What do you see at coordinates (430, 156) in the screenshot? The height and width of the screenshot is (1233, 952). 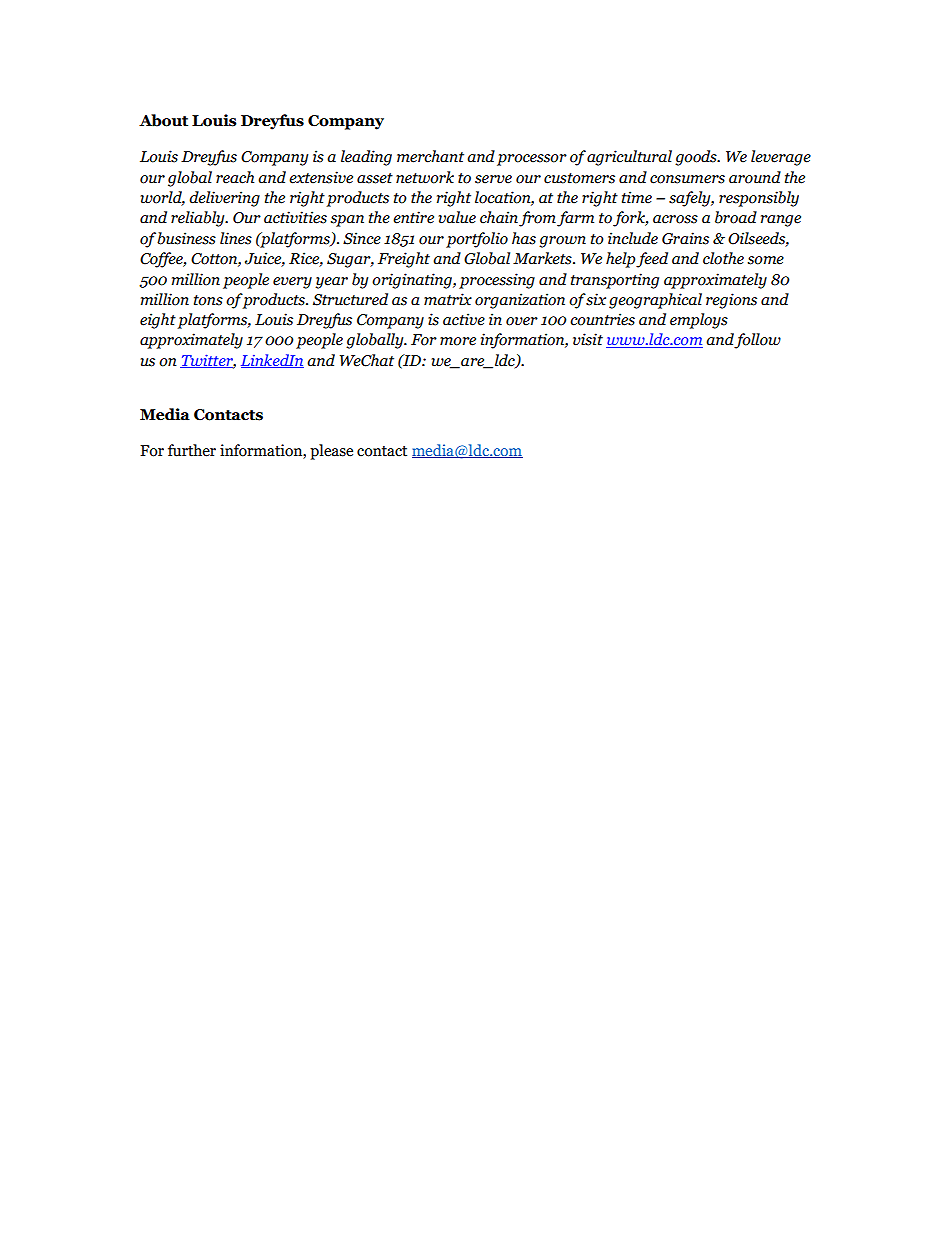 I see `merchant` at bounding box center [430, 156].
